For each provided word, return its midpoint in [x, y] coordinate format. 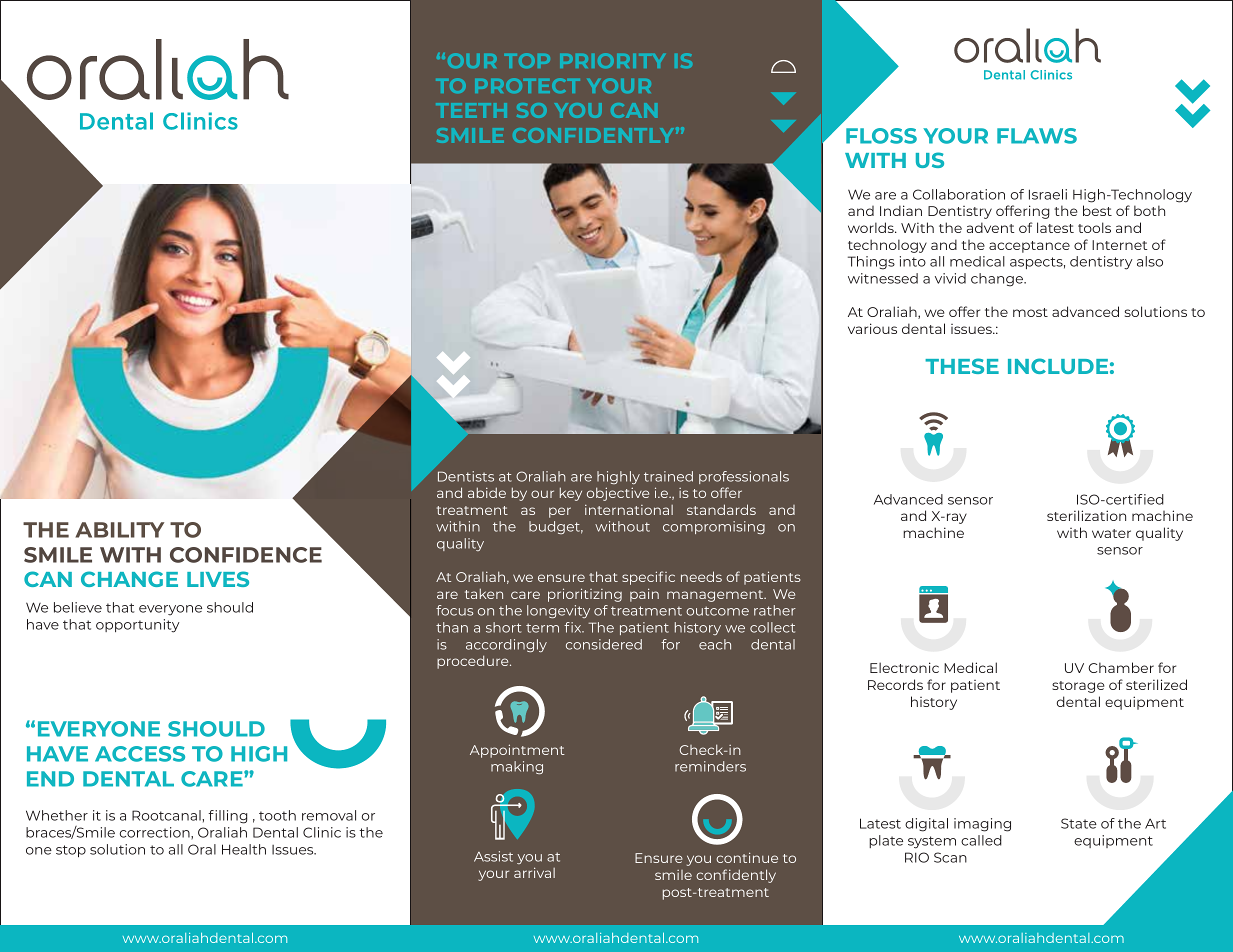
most [1030, 312]
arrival [534, 872]
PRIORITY [612, 60]
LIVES [218, 579]
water [1111, 533]
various [872, 328]
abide [487, 492]
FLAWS [1037, 136]
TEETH [471, 110]
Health [244, 849]
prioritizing [585, 595]
